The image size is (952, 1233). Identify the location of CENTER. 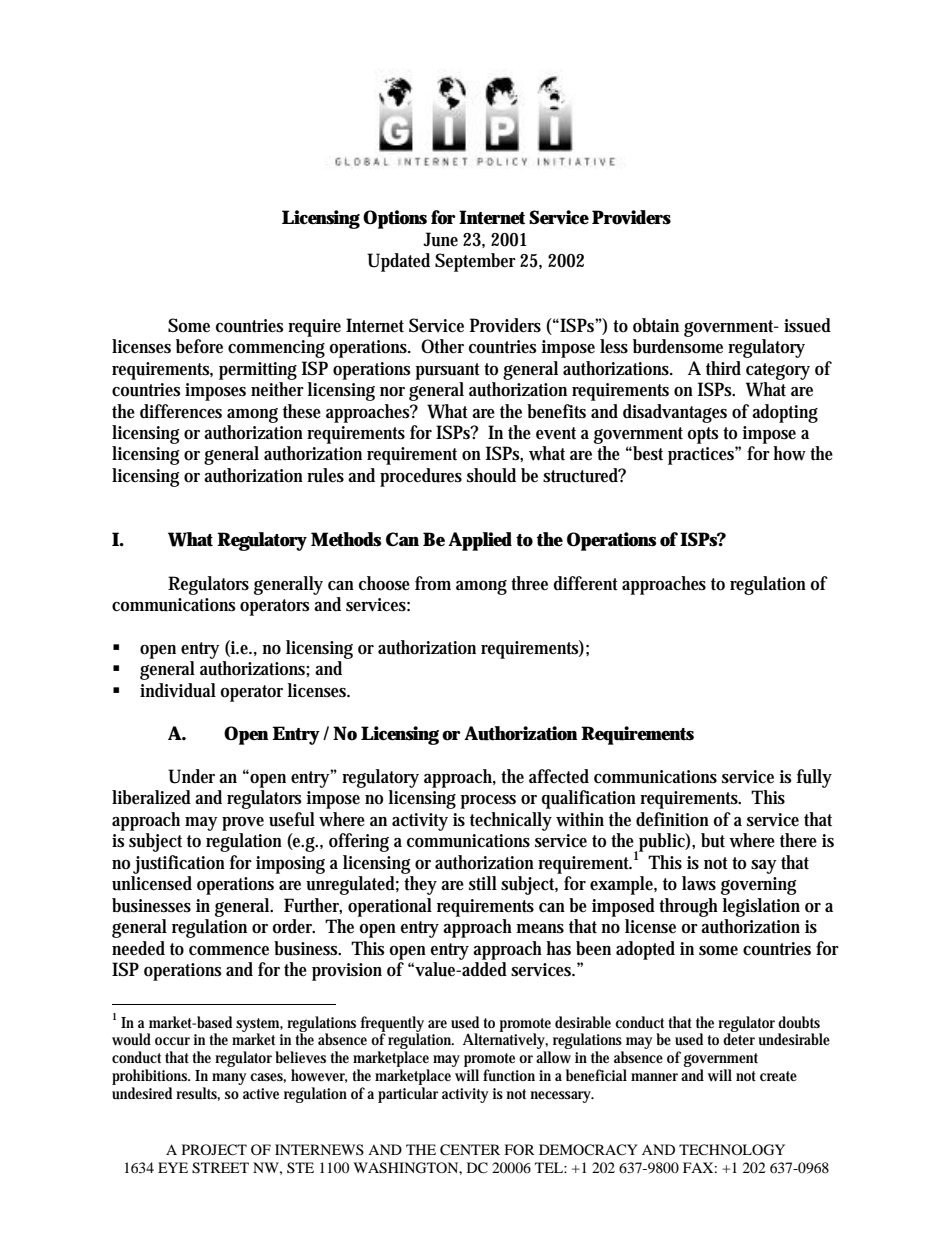
(470, 1150).
